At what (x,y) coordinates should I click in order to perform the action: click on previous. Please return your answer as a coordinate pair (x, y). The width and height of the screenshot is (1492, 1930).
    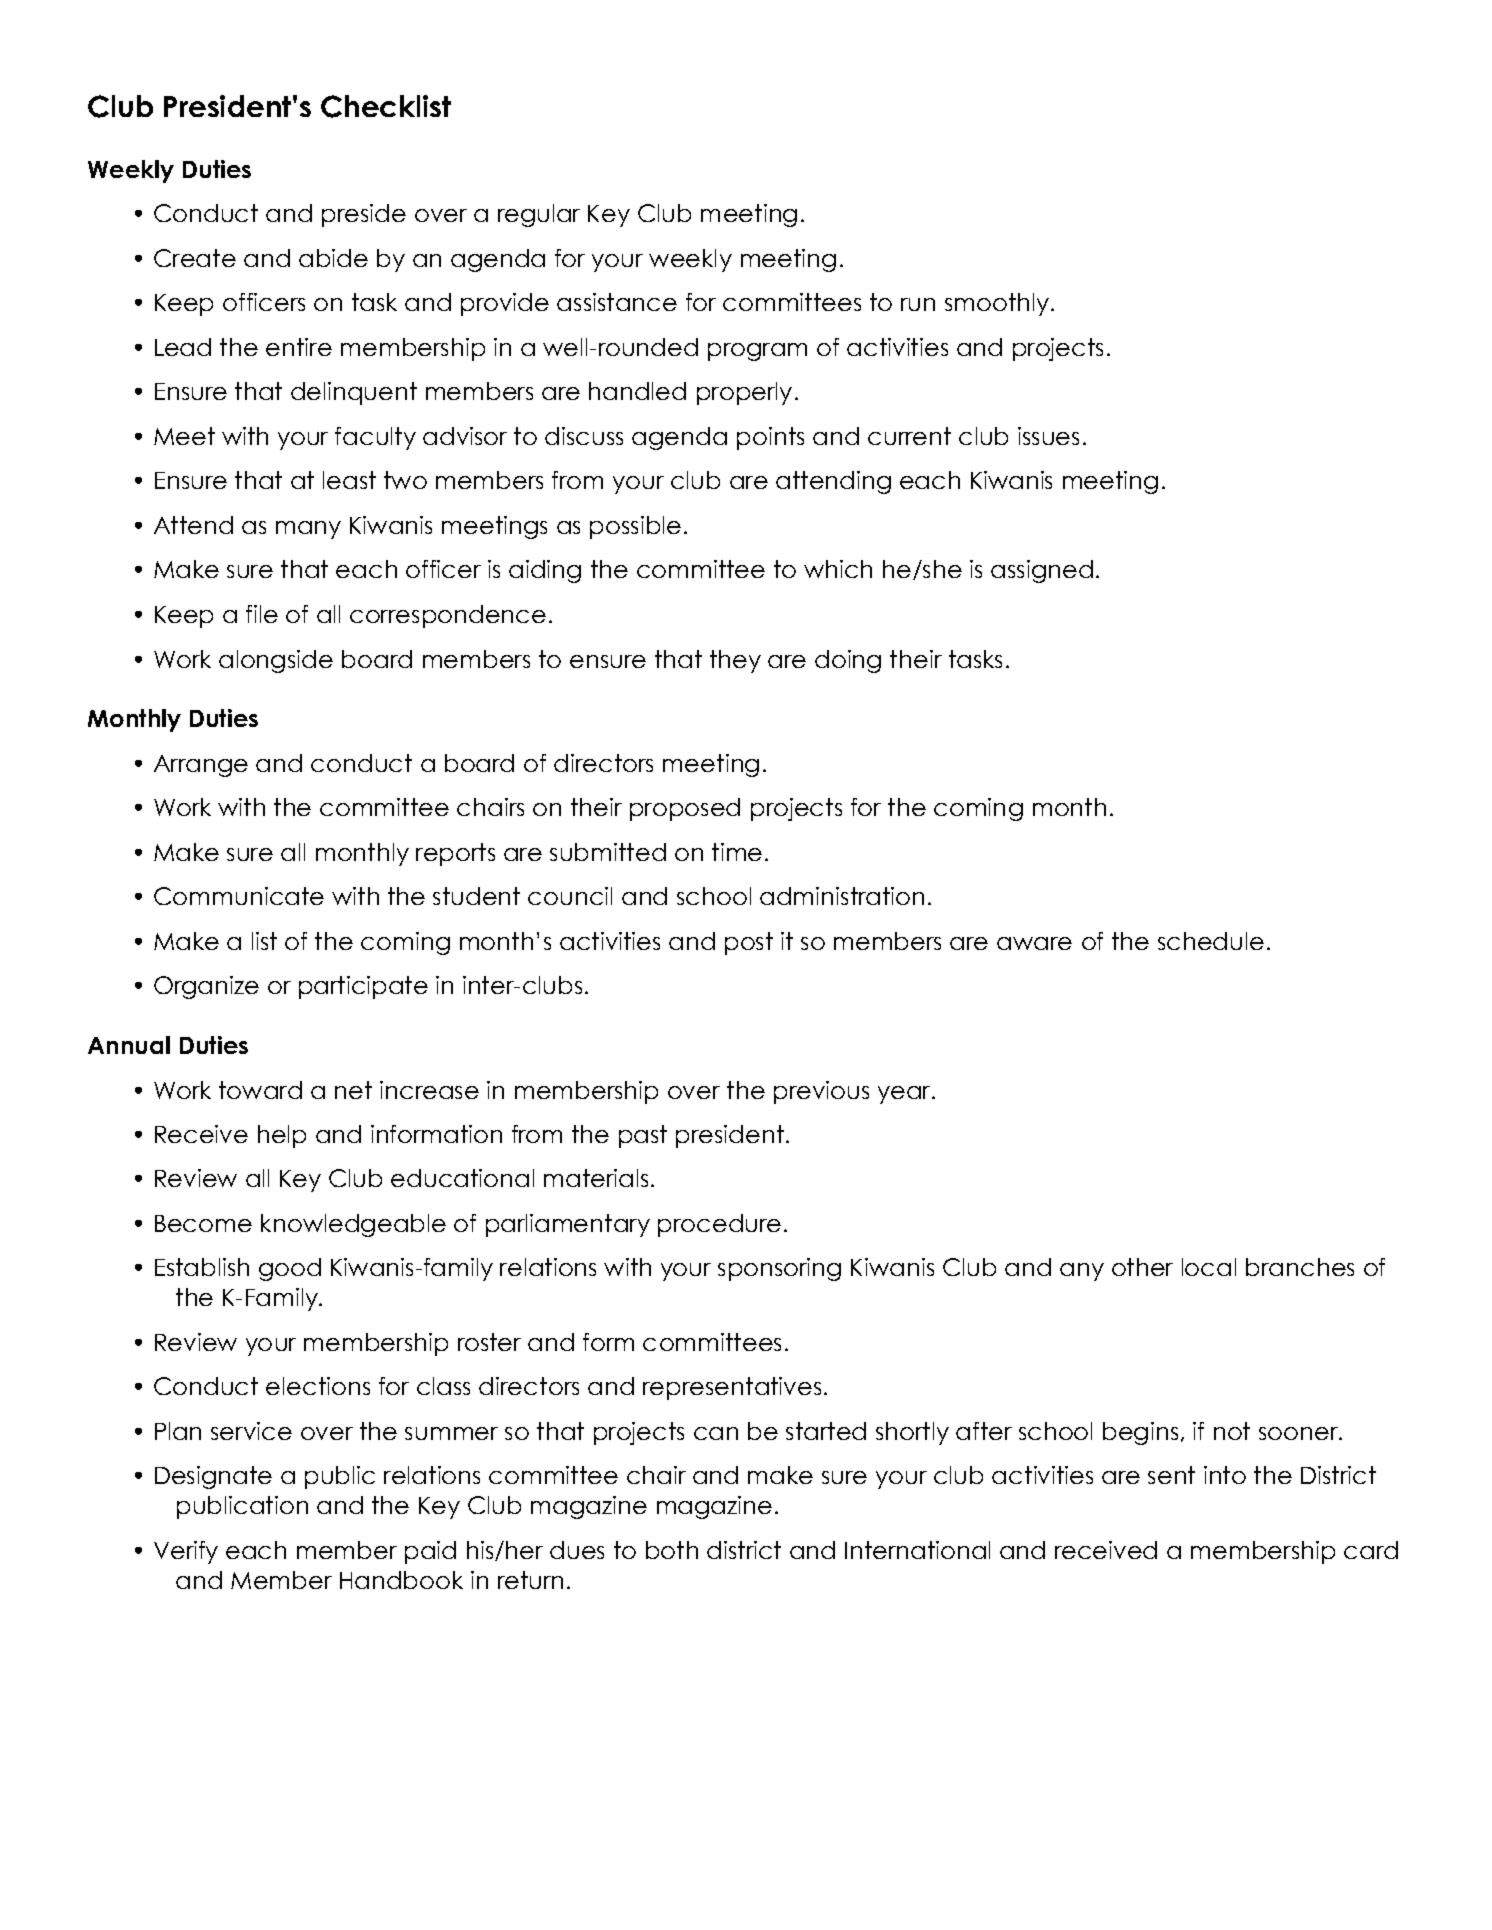
    Looking at the image, I should click on (821, 1092).
